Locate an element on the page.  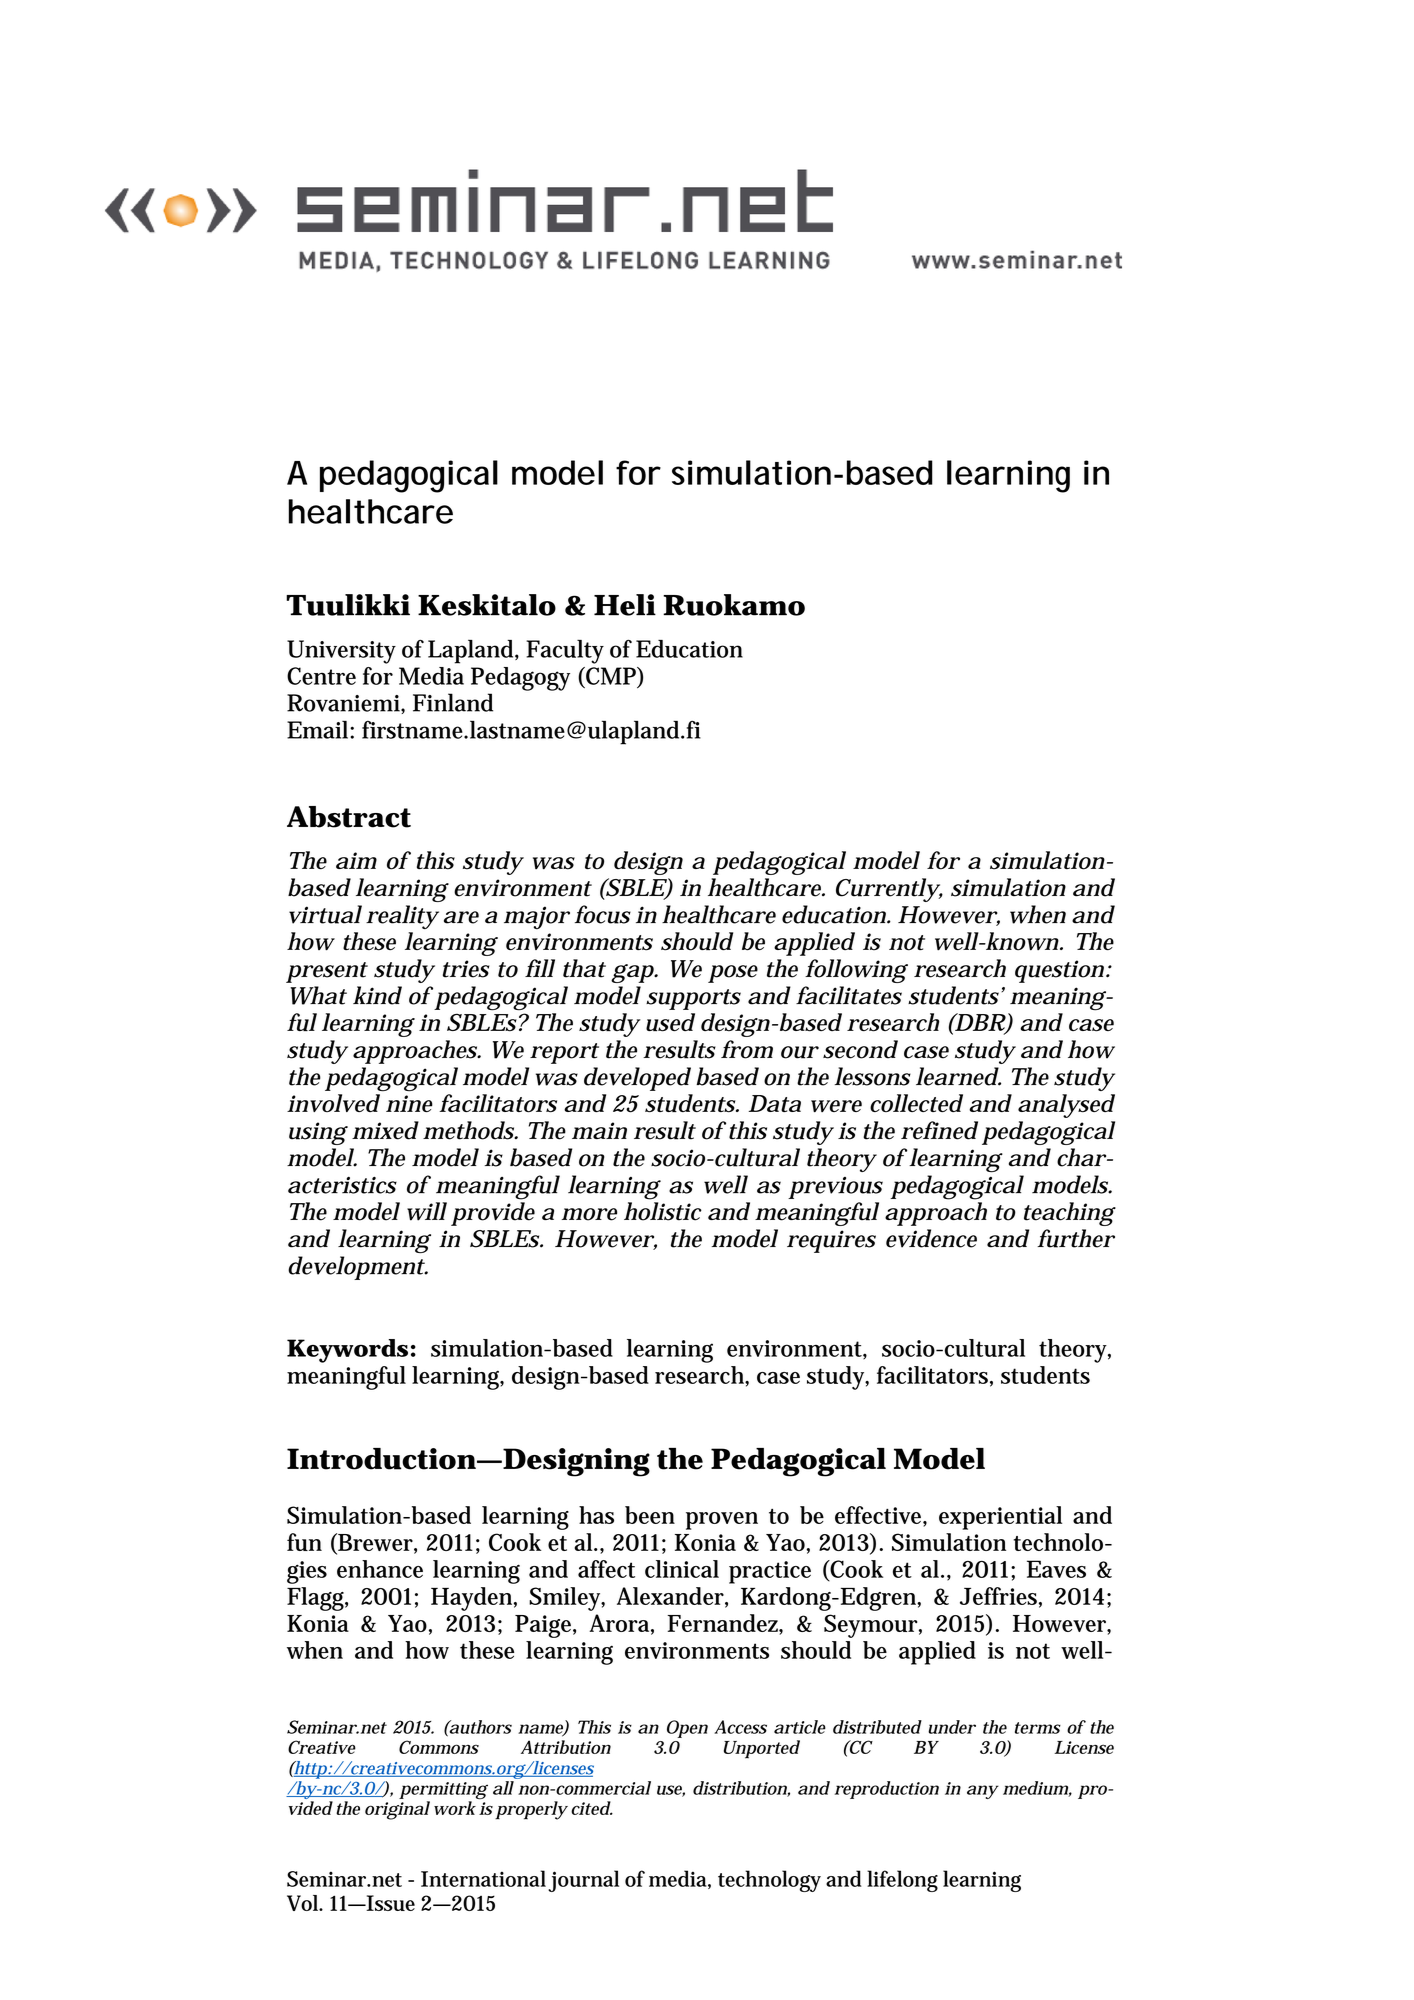
CMP is located at coordinates (611, 677).
